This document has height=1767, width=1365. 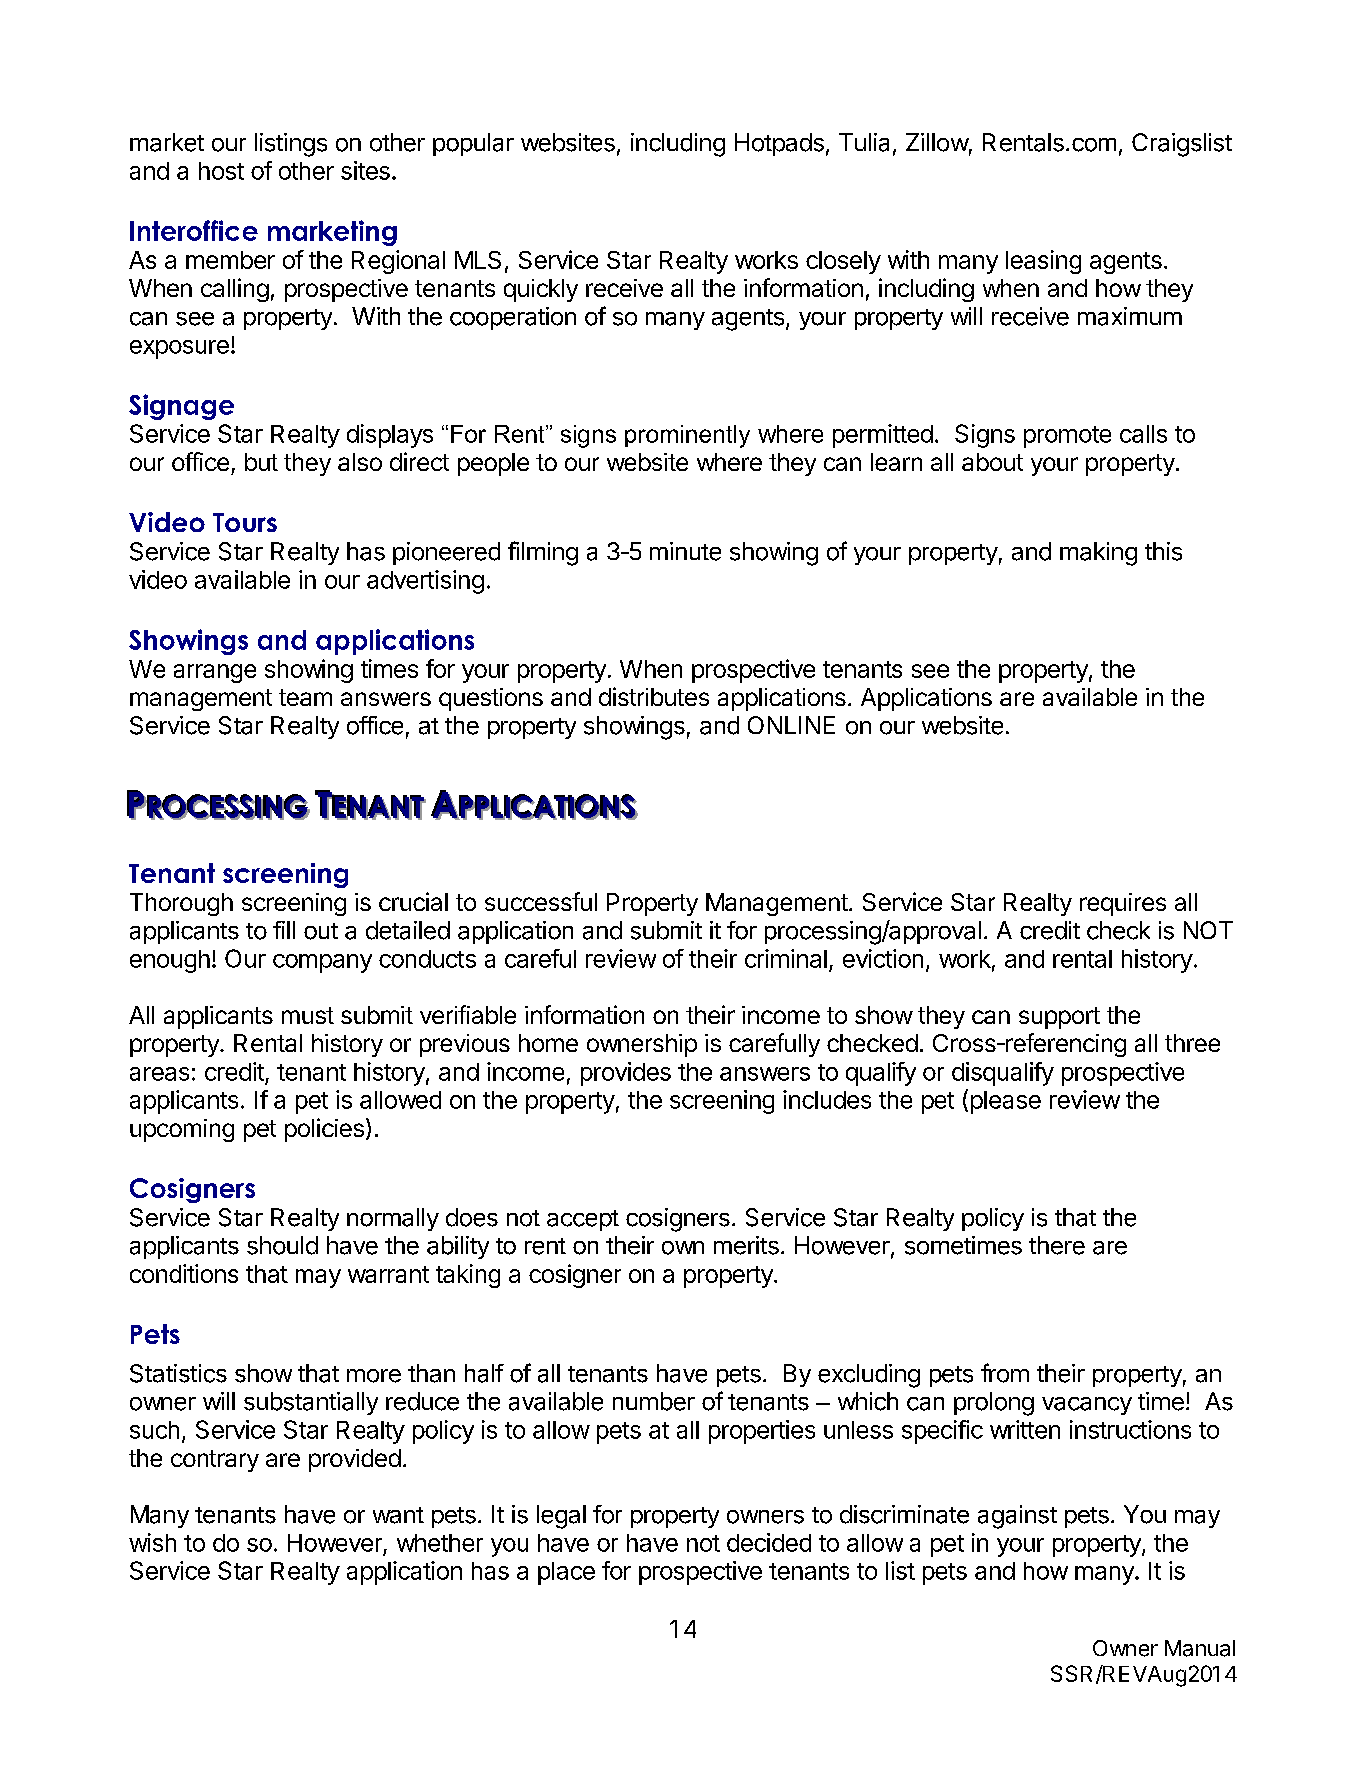 What do you see at coordinates (746, 1245) in the document?
I see `merits` at bounding box center [746, 1245].
